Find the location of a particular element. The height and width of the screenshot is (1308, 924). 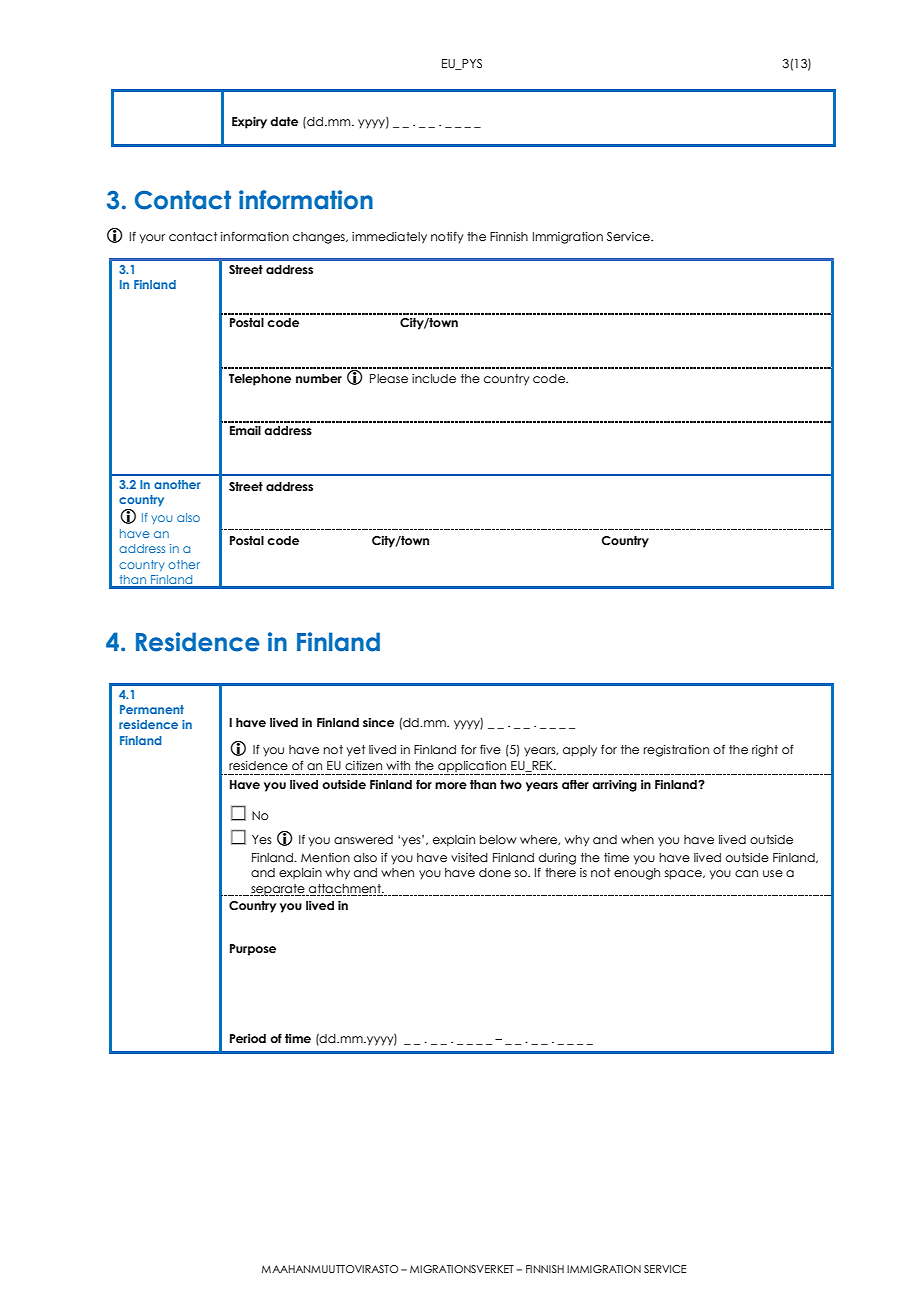

registration is located at coordinates (676, 751).
